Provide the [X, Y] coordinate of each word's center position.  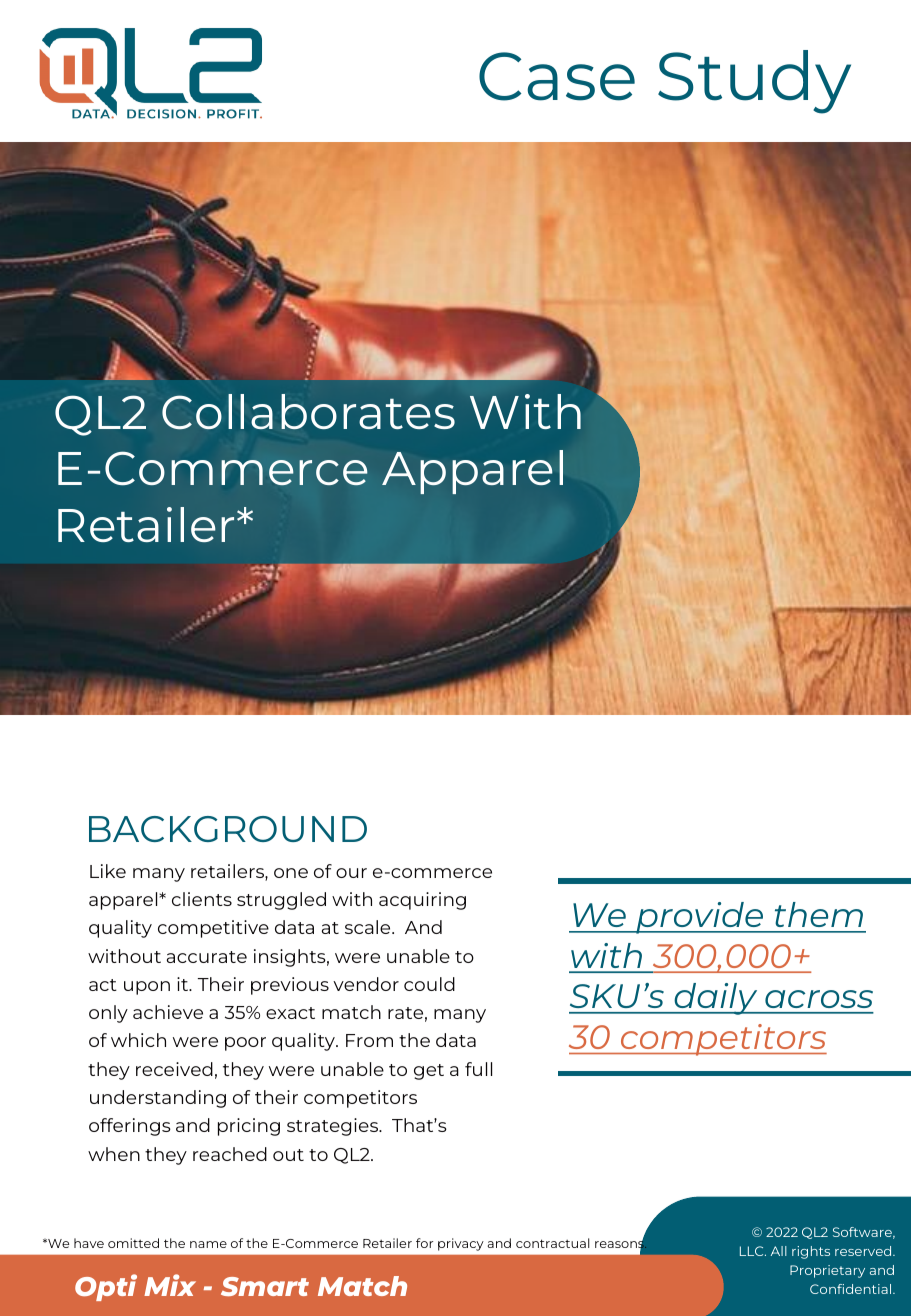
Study [754, 82]
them [819, 914]
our [351, 873]
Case [557, 76]
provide [700, 918]
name [208, 1244]
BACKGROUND [228, 829]
